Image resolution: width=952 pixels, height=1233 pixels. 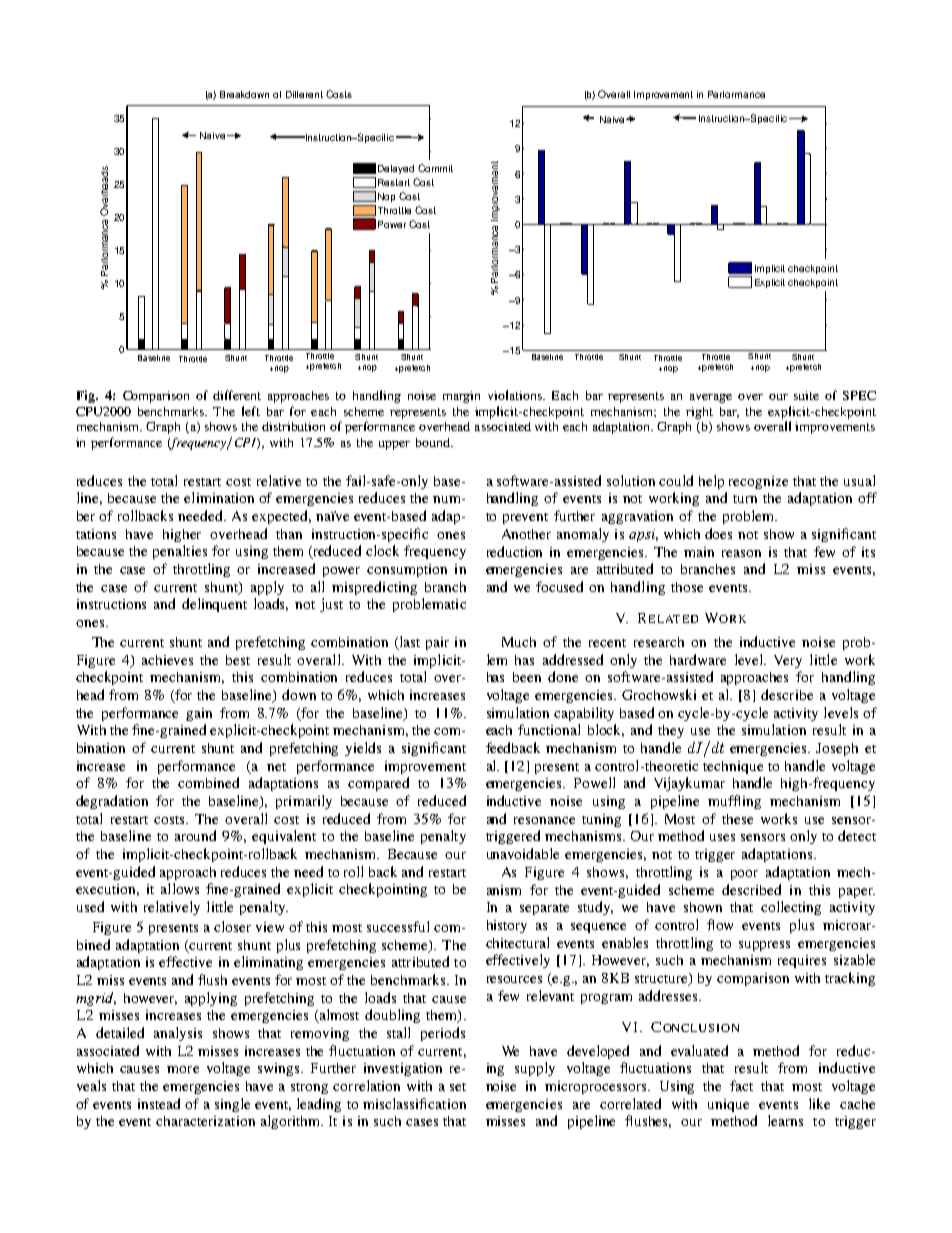 What do you see at coordinates (523, 853) in the page?
I see `unavoidable` at bounding box center [523, 853].
